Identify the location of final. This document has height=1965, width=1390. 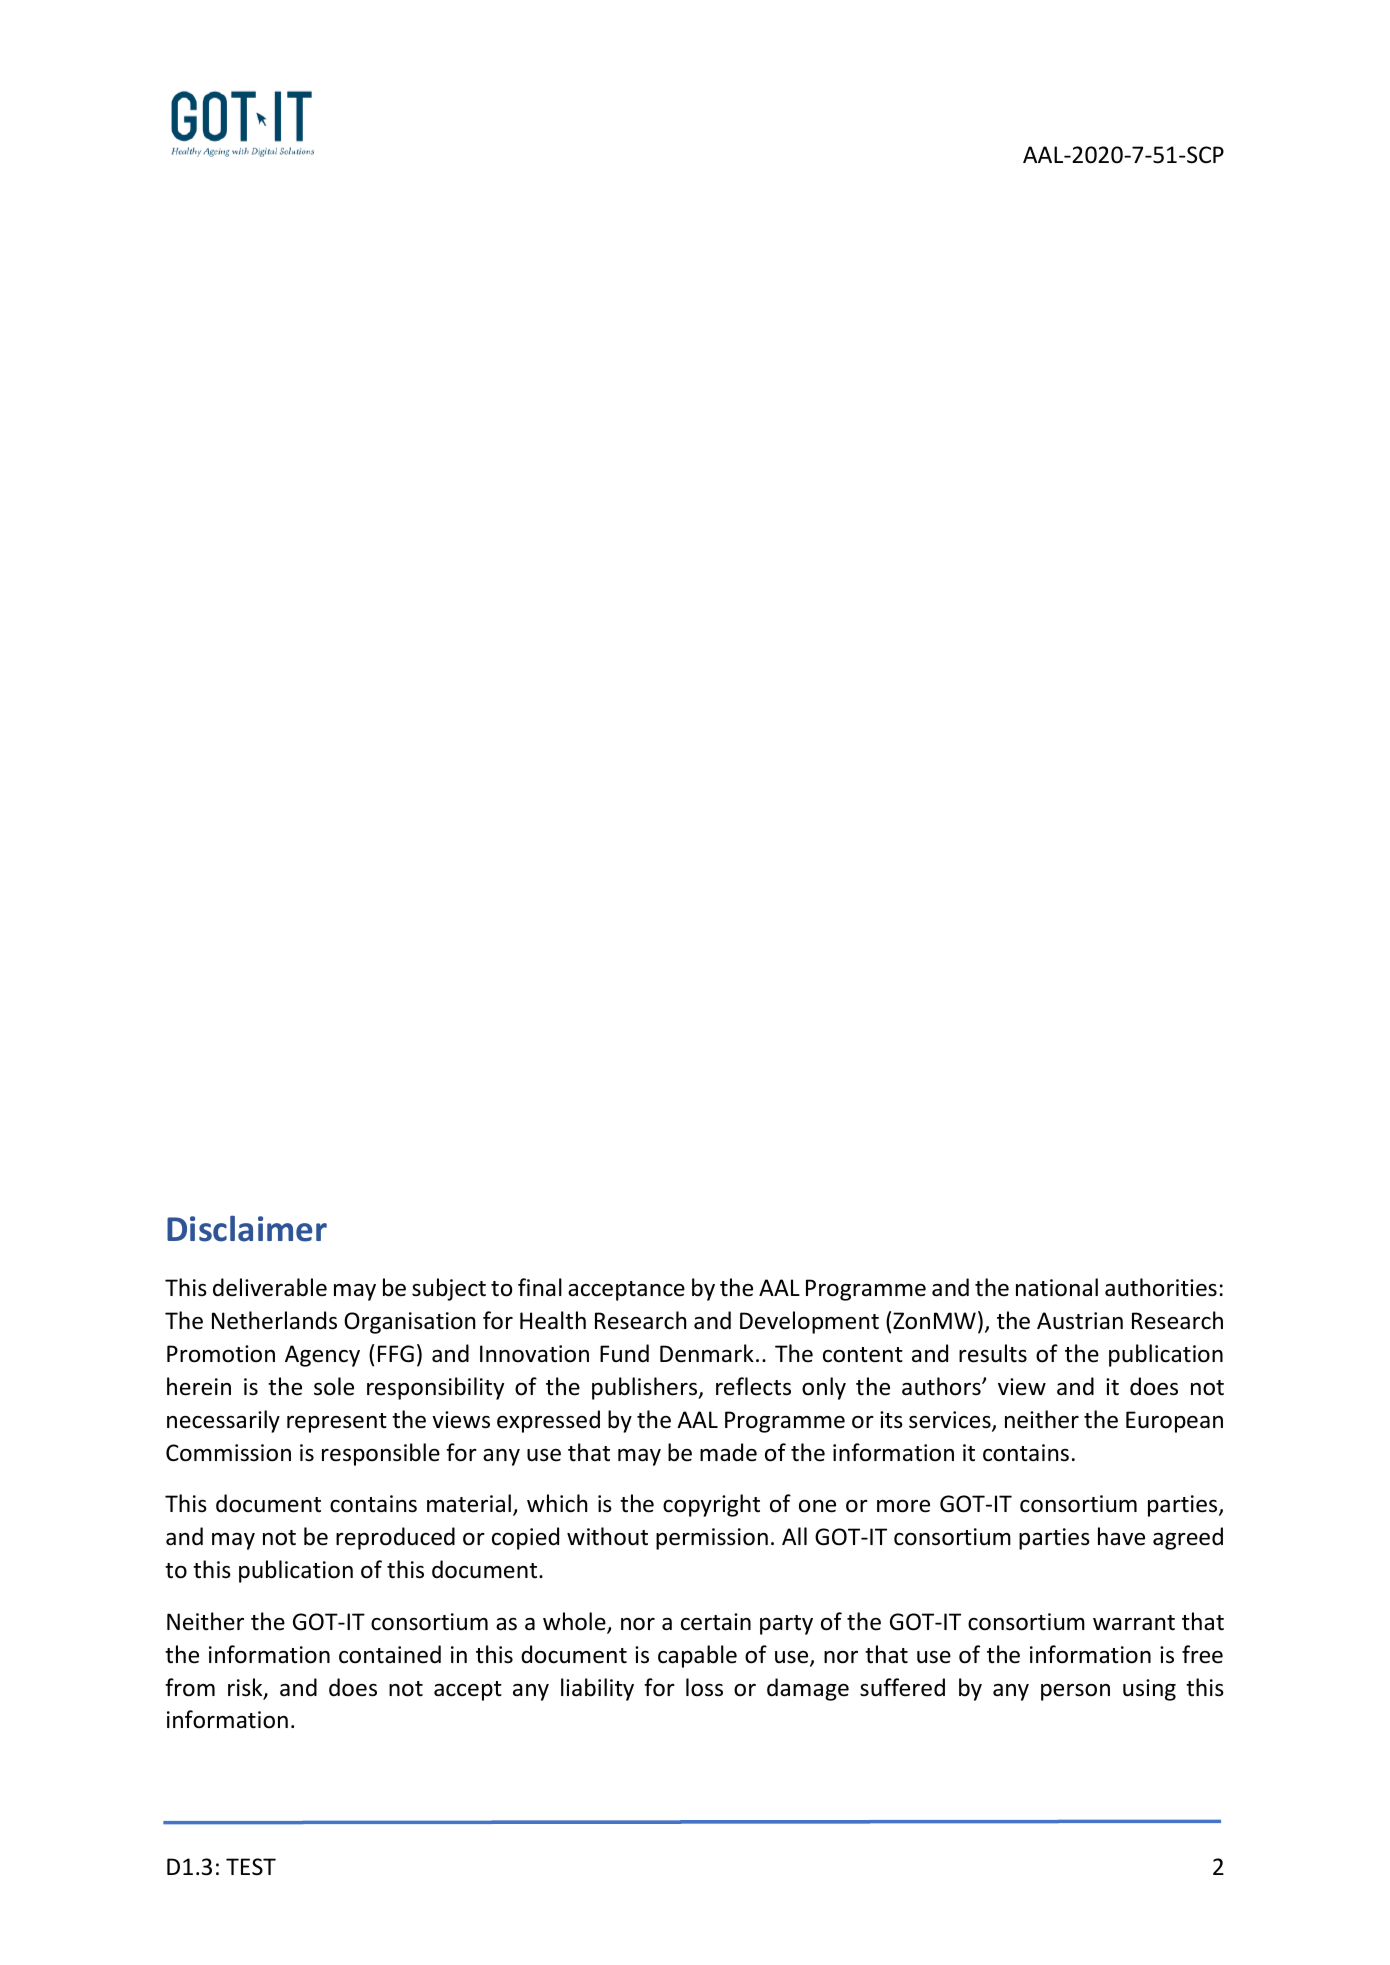
(540, 1287).
